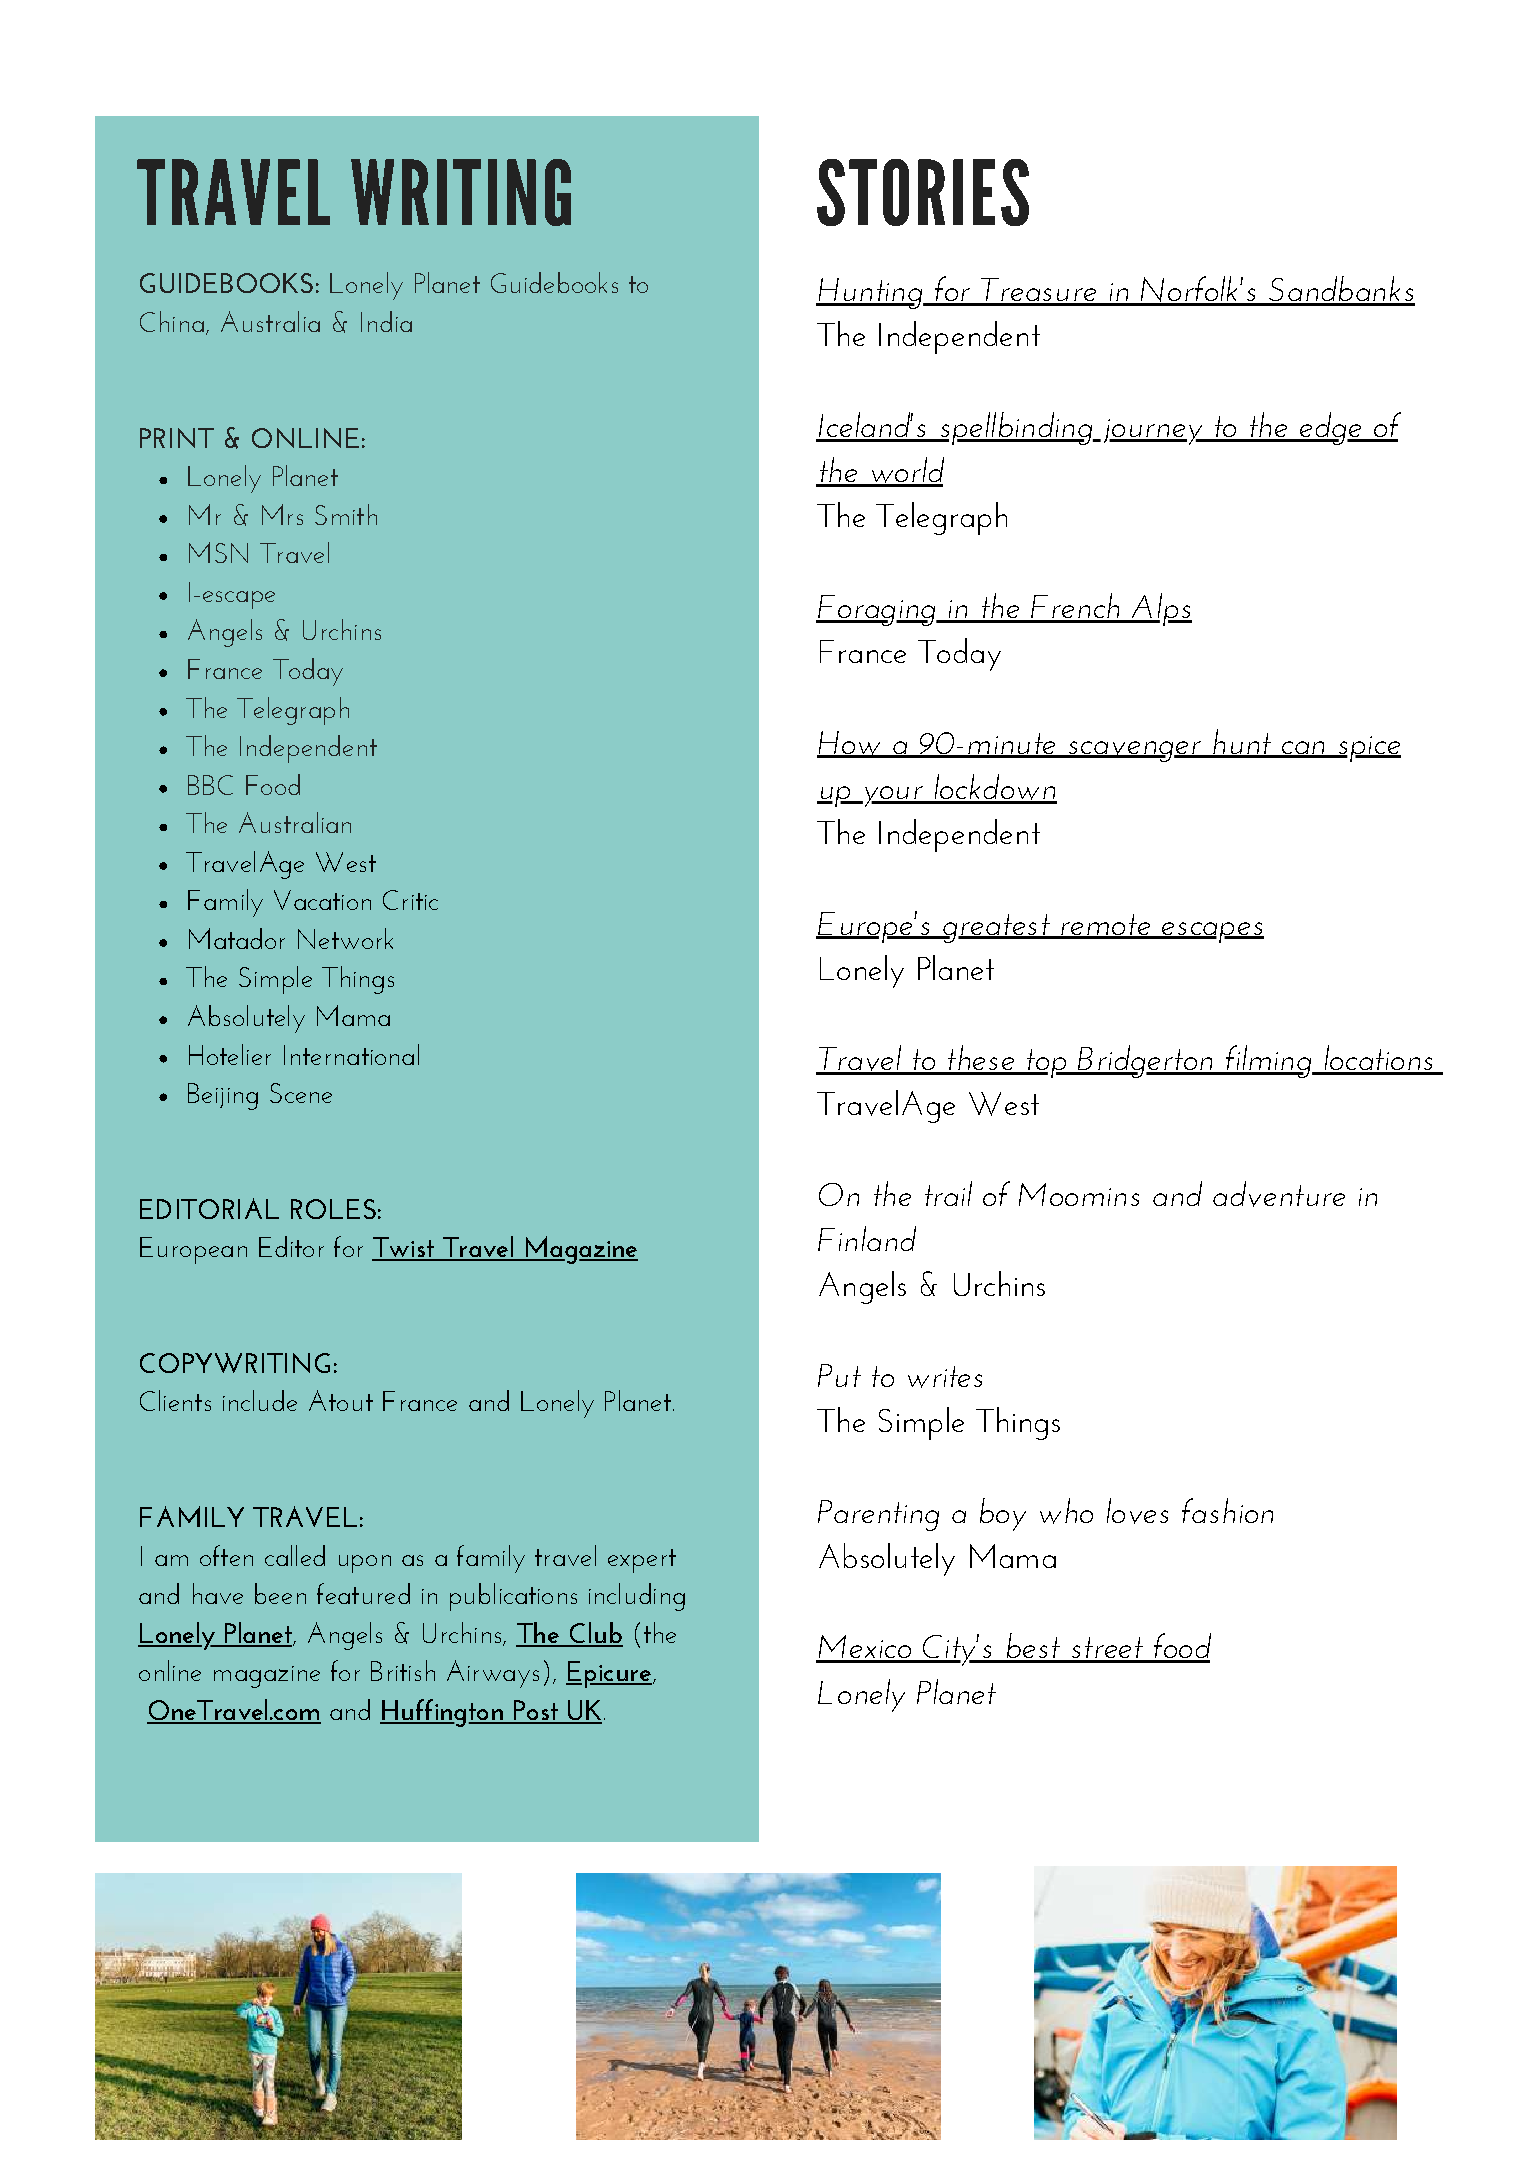 The width and height of the screenshot is (1529, 2163). I want to click on including, so click(637, 1597).
